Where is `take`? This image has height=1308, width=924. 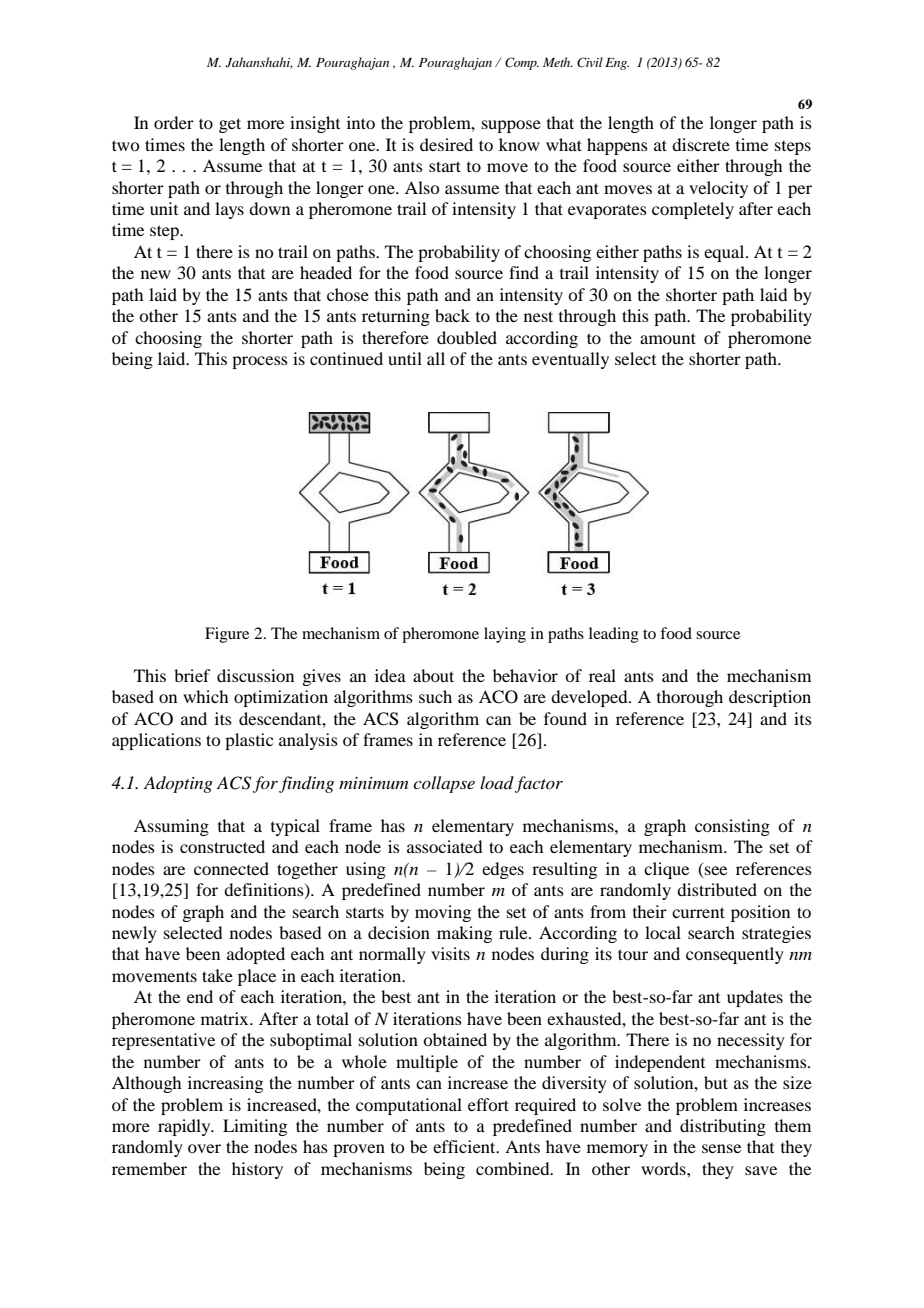 take is located at coordinates (217, 975).
